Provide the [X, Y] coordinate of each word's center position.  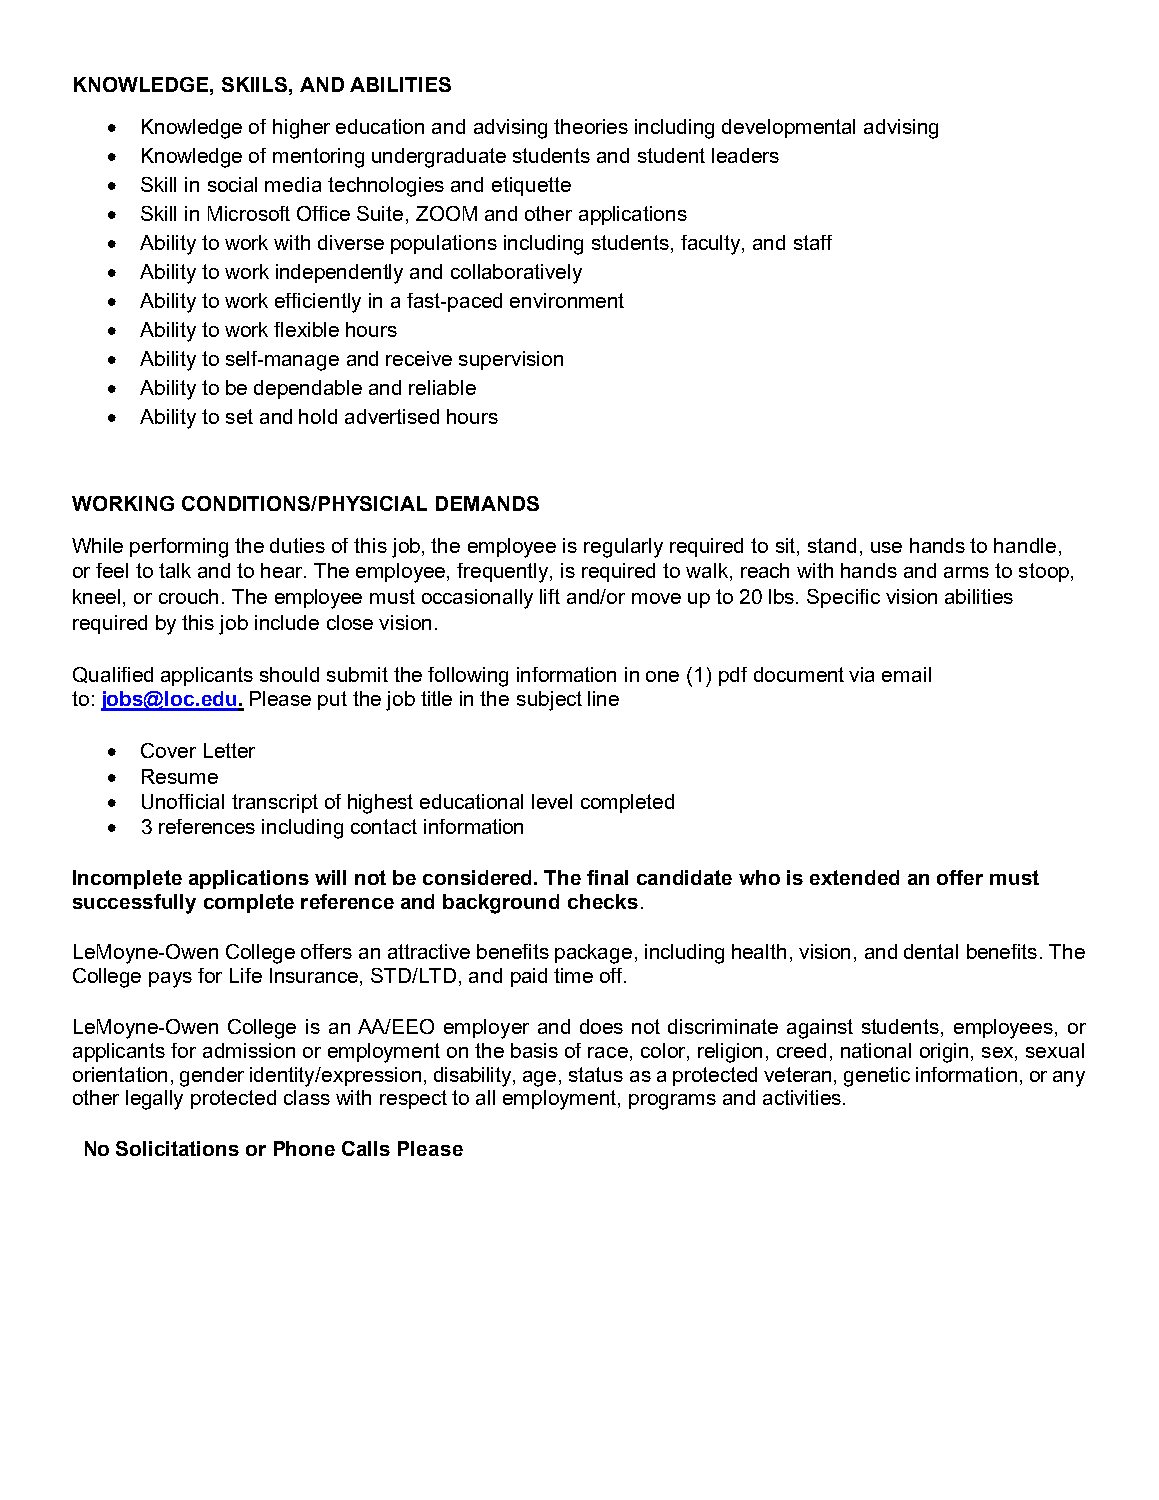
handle [1025, 545]
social [232, 184]
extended [854, 877]
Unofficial [183, 801]
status [596, 1074]
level [552, 801]
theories [591, 126]
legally [154, 1100]
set [239, 416]
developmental [788, 128]
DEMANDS [487, 503]
